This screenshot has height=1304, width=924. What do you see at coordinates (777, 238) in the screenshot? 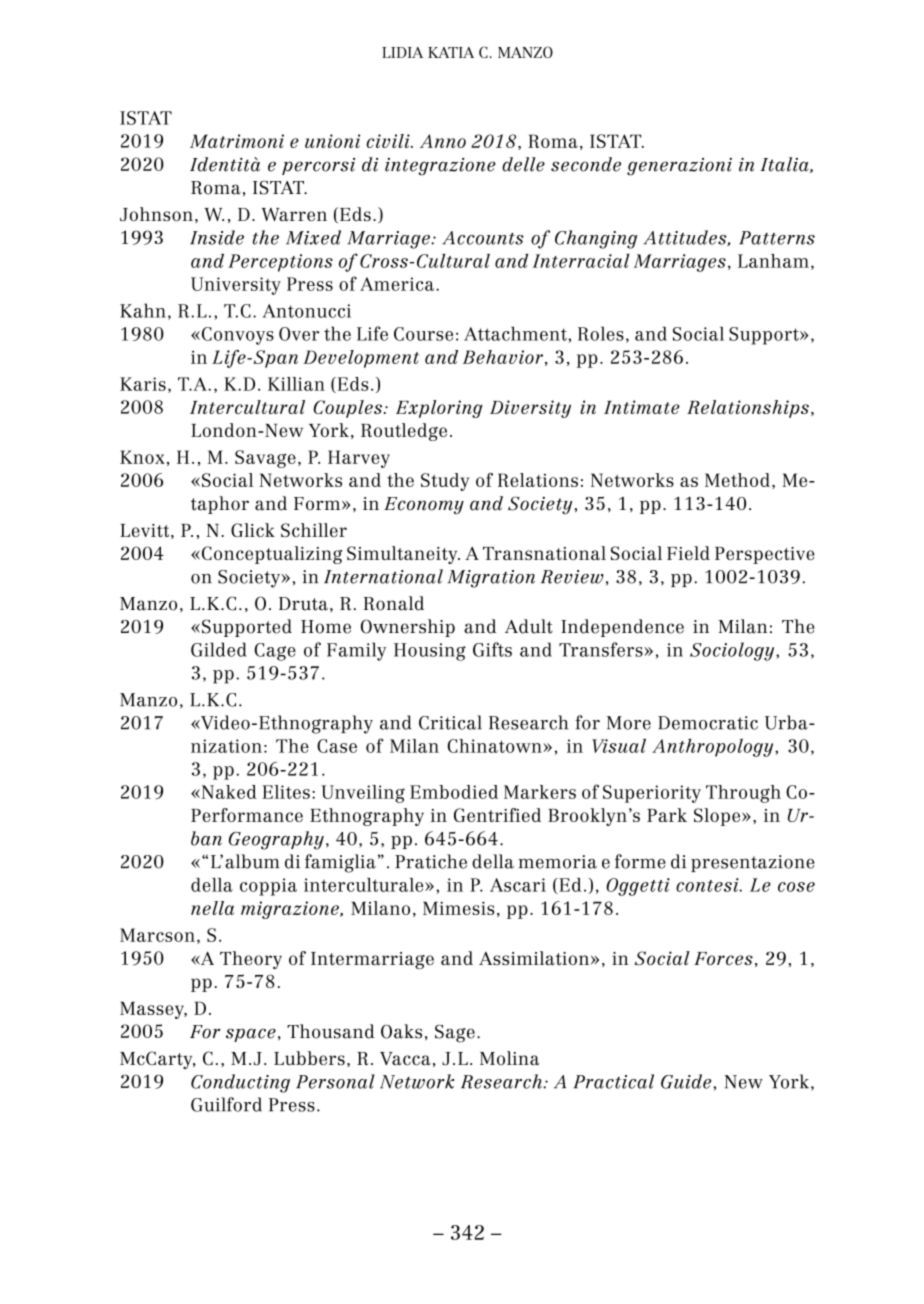
I see `Patterns` at bounding box center [777, 238].
